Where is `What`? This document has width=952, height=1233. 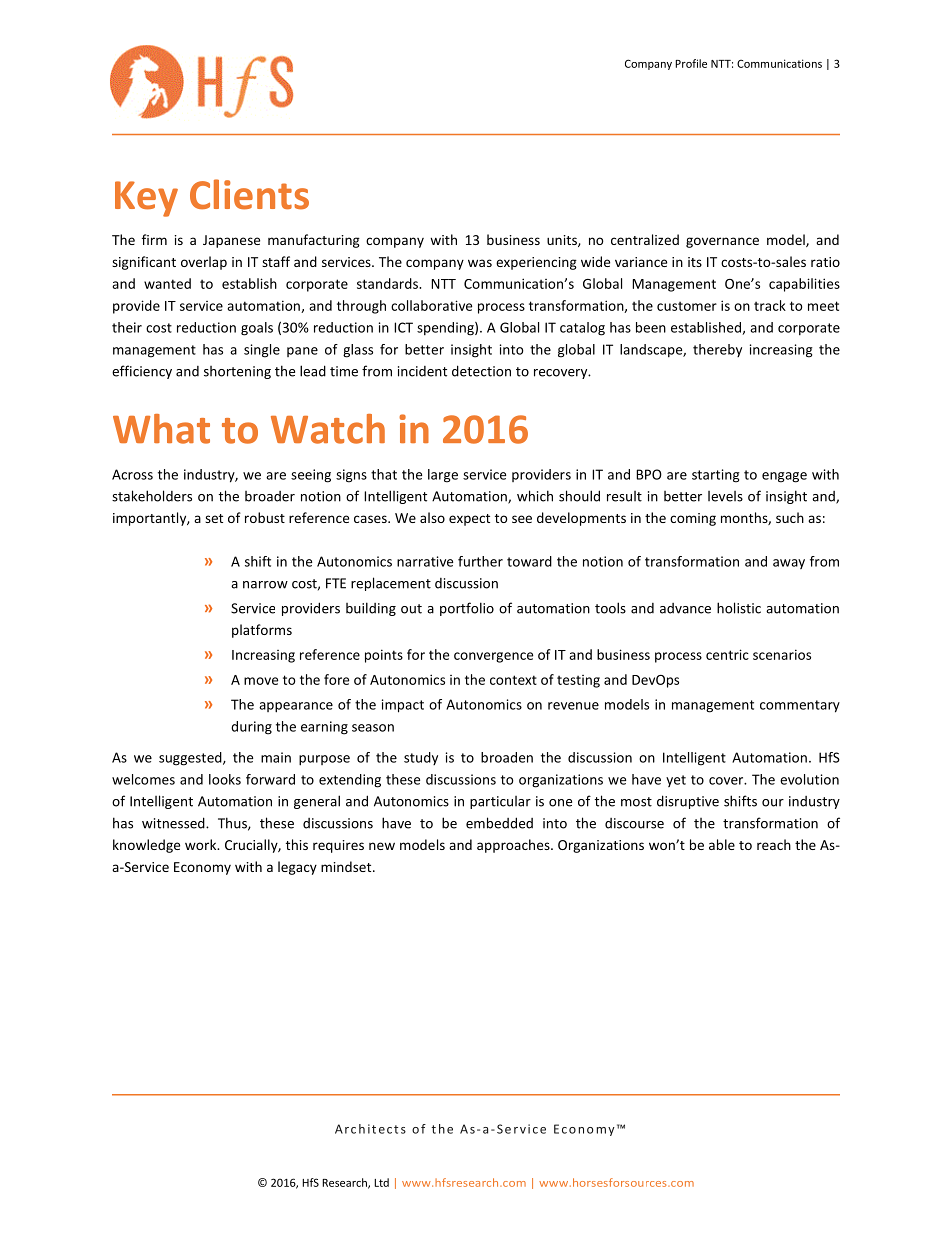 What is located at coordinates (161, 429).
